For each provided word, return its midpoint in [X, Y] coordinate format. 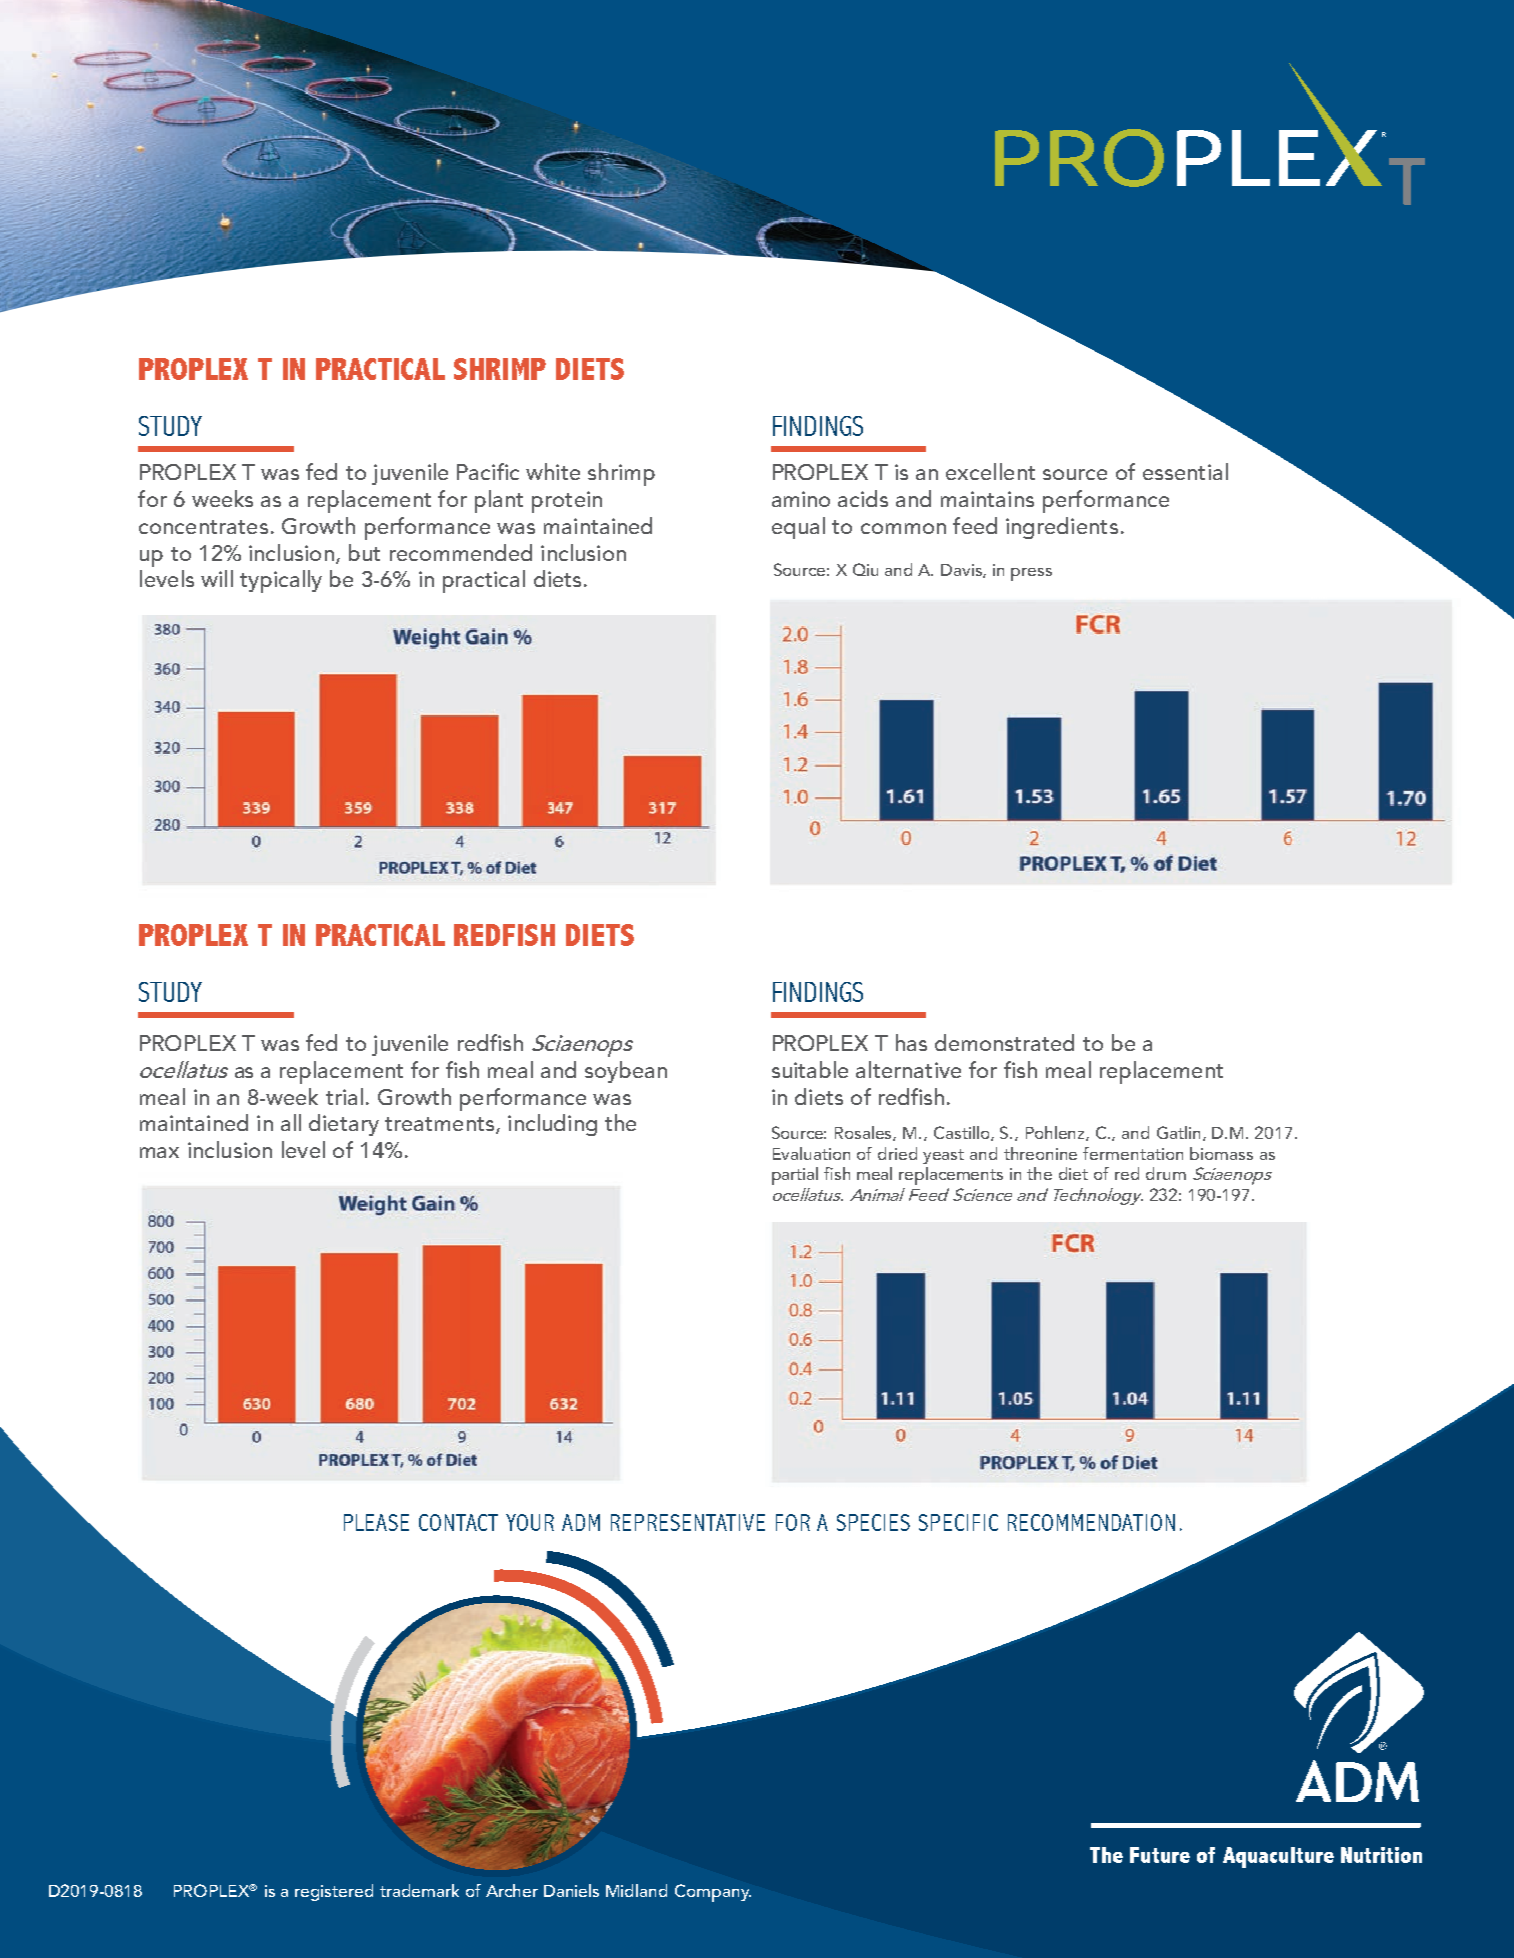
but [364, 552]
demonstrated [1004, 1042]
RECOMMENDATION [1091, 1522]
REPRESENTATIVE [688, 1522]
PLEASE [376, 1522]
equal [798, 528]
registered [334, 1892]
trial [344, 1096]
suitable [810, 1069]
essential [1185, 471]
